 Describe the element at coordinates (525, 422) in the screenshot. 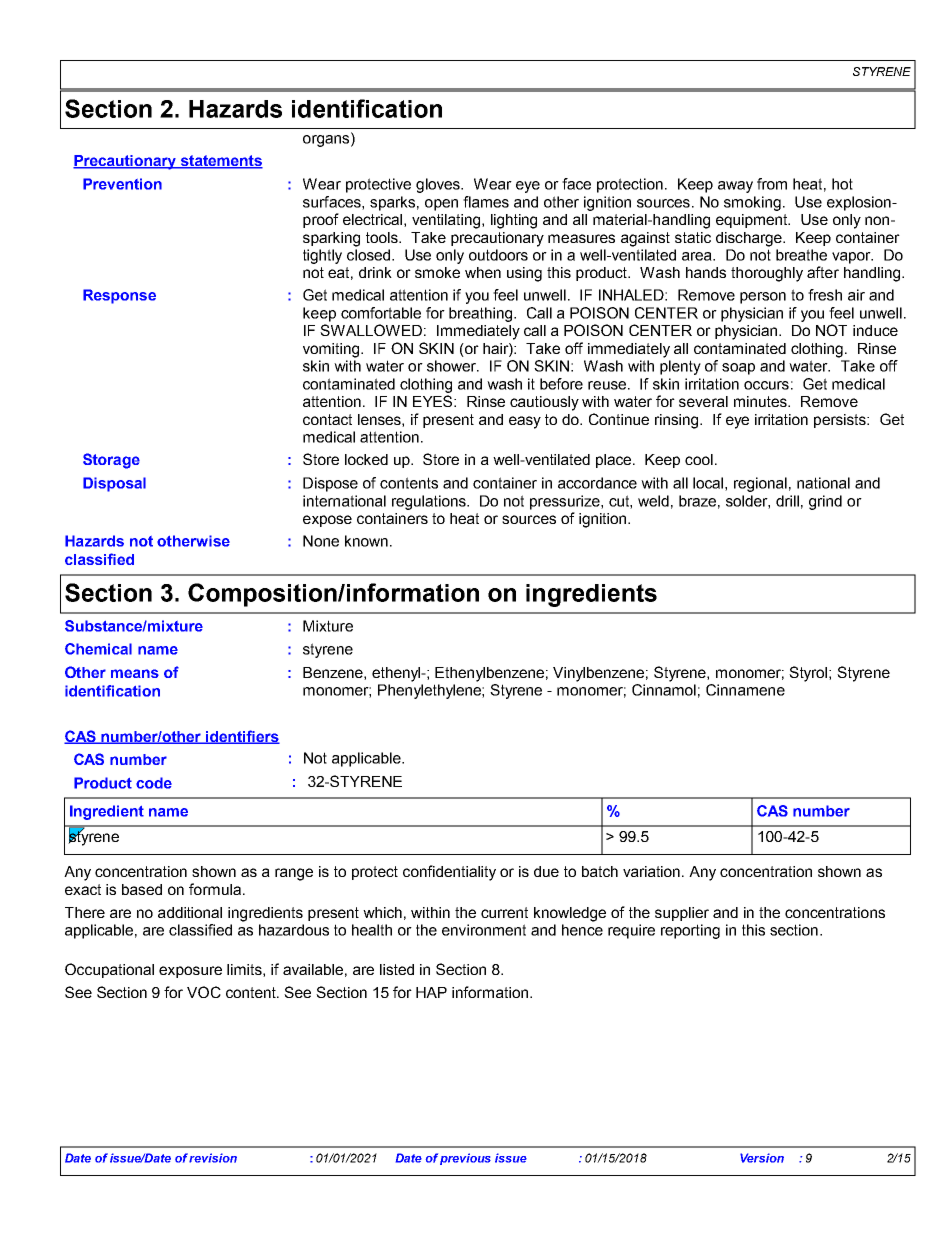

I see `easy` at that location.
